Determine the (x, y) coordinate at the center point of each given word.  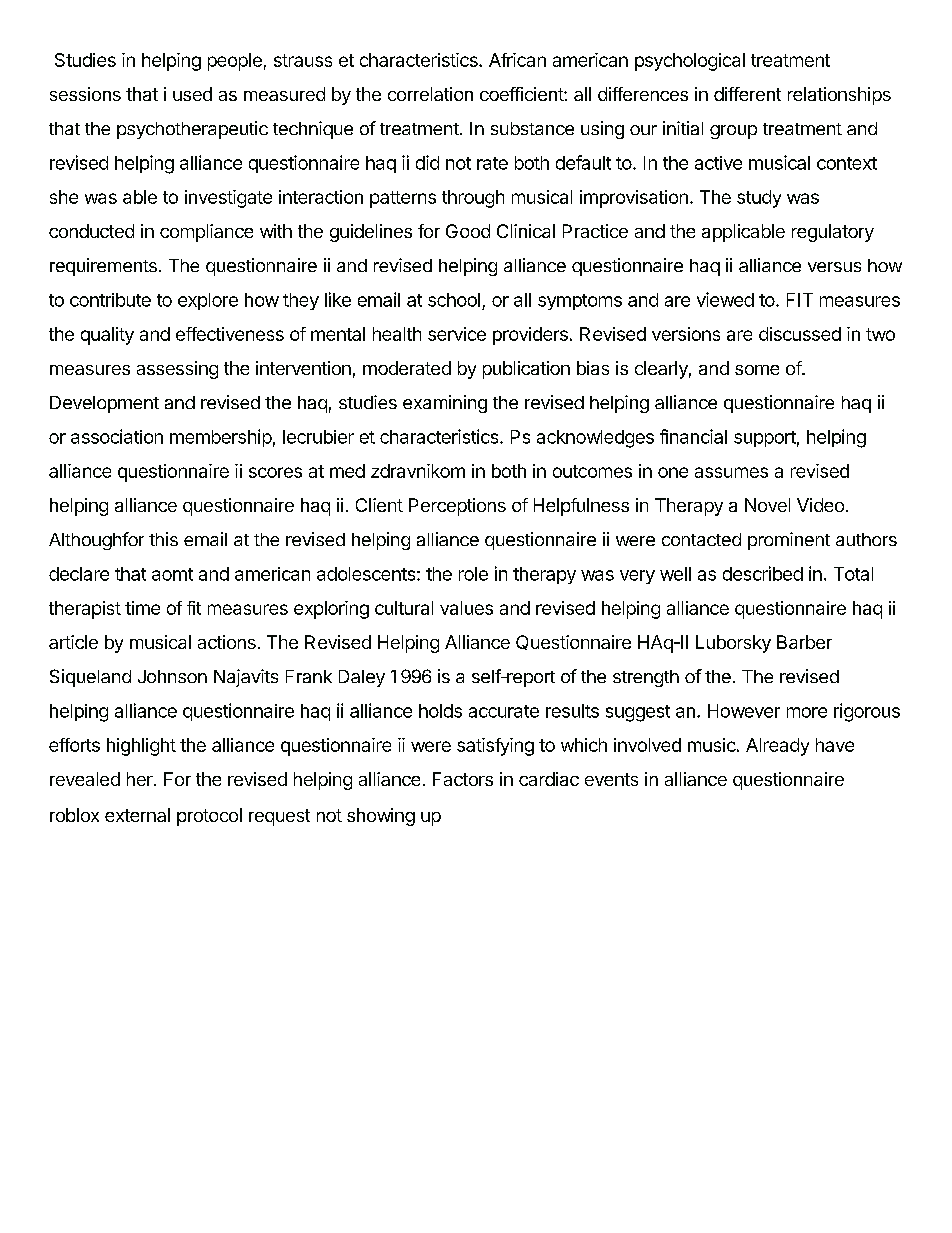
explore (208, 301)
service (457, 334)
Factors (463, 779)
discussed (800, 334)
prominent (789, 541)
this (163, 539)
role (473, 574)
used (192, 94)
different (747, 94)
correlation (430, 94)
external (137, 815)
